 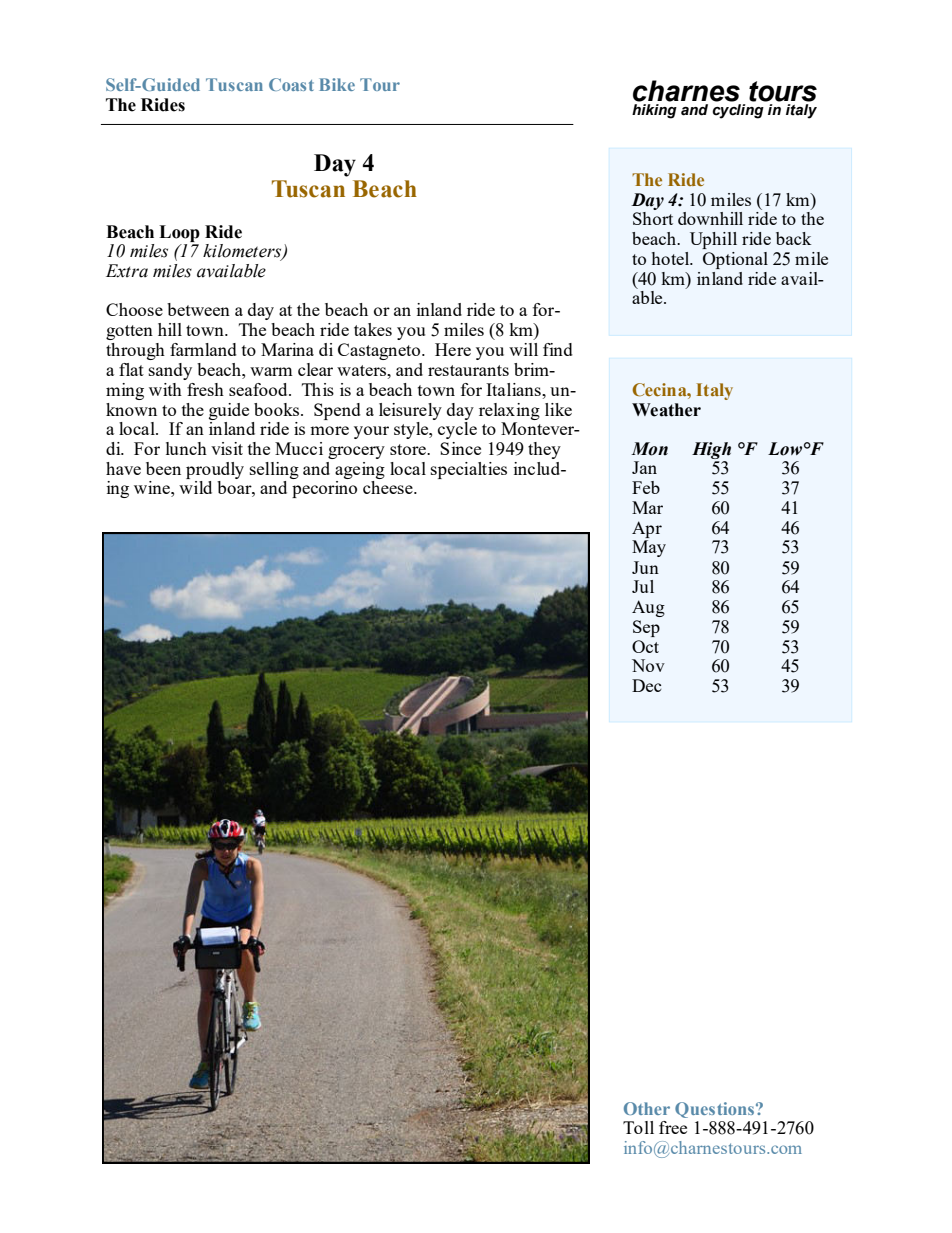 What do you see at coordinates (647, 1108) in the image?
I see `Other` at bounding box center [647, 1108].
